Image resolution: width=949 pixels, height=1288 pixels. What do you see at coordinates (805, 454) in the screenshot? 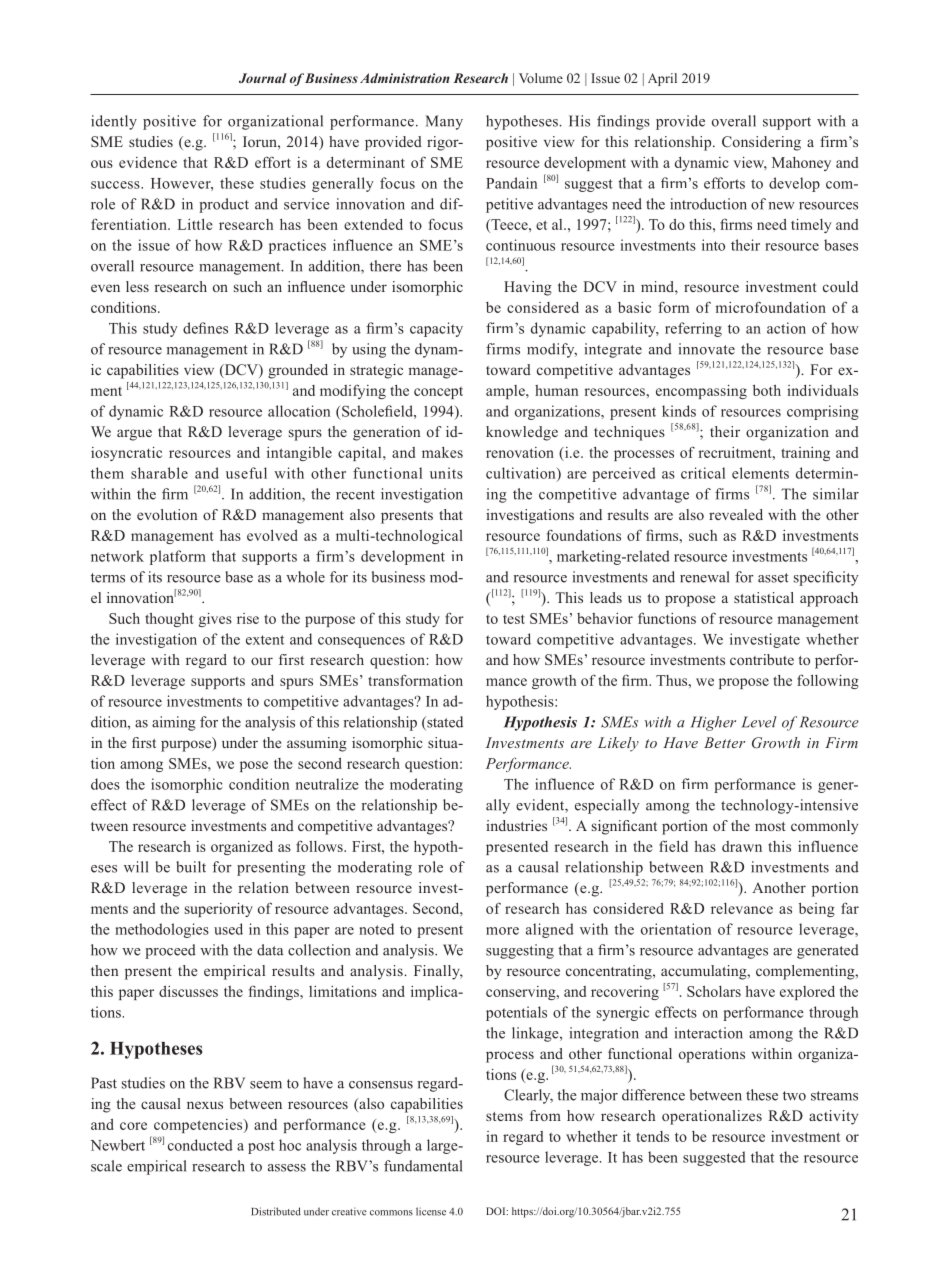
I see `training` at bounding box center [805, 454].
